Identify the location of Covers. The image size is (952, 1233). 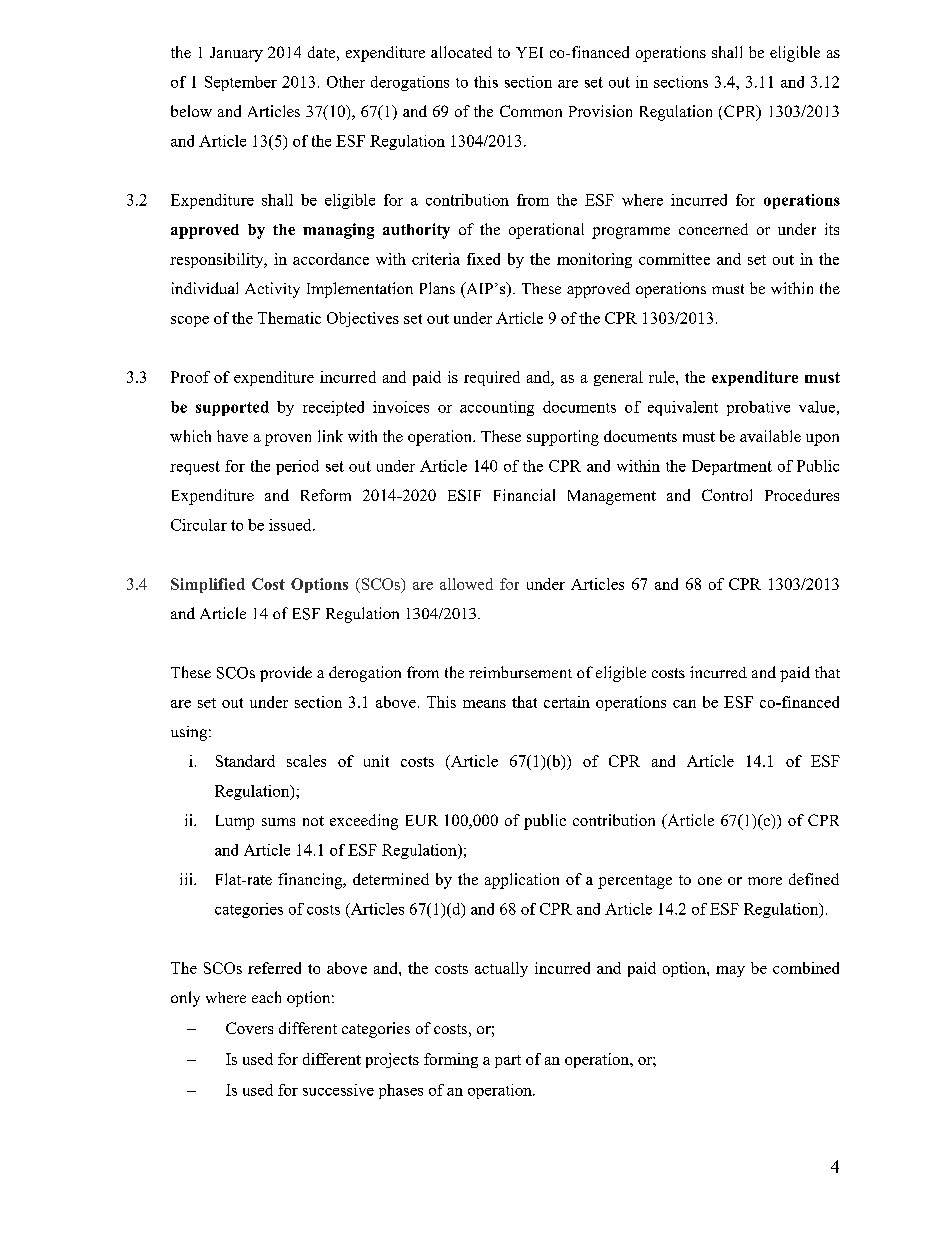
(249, 1028).
